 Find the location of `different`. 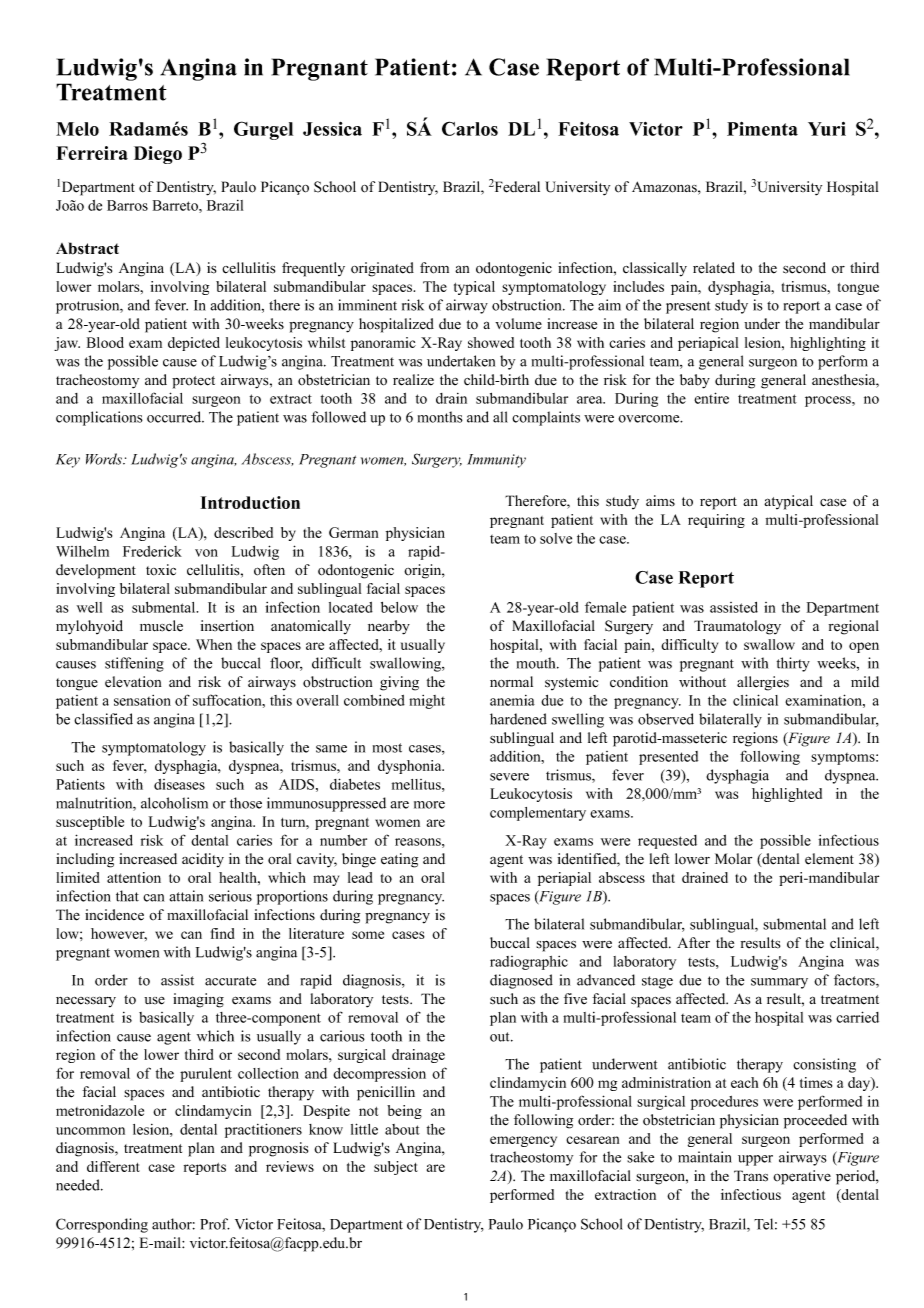

different is located at coordinates (113, 1166).
